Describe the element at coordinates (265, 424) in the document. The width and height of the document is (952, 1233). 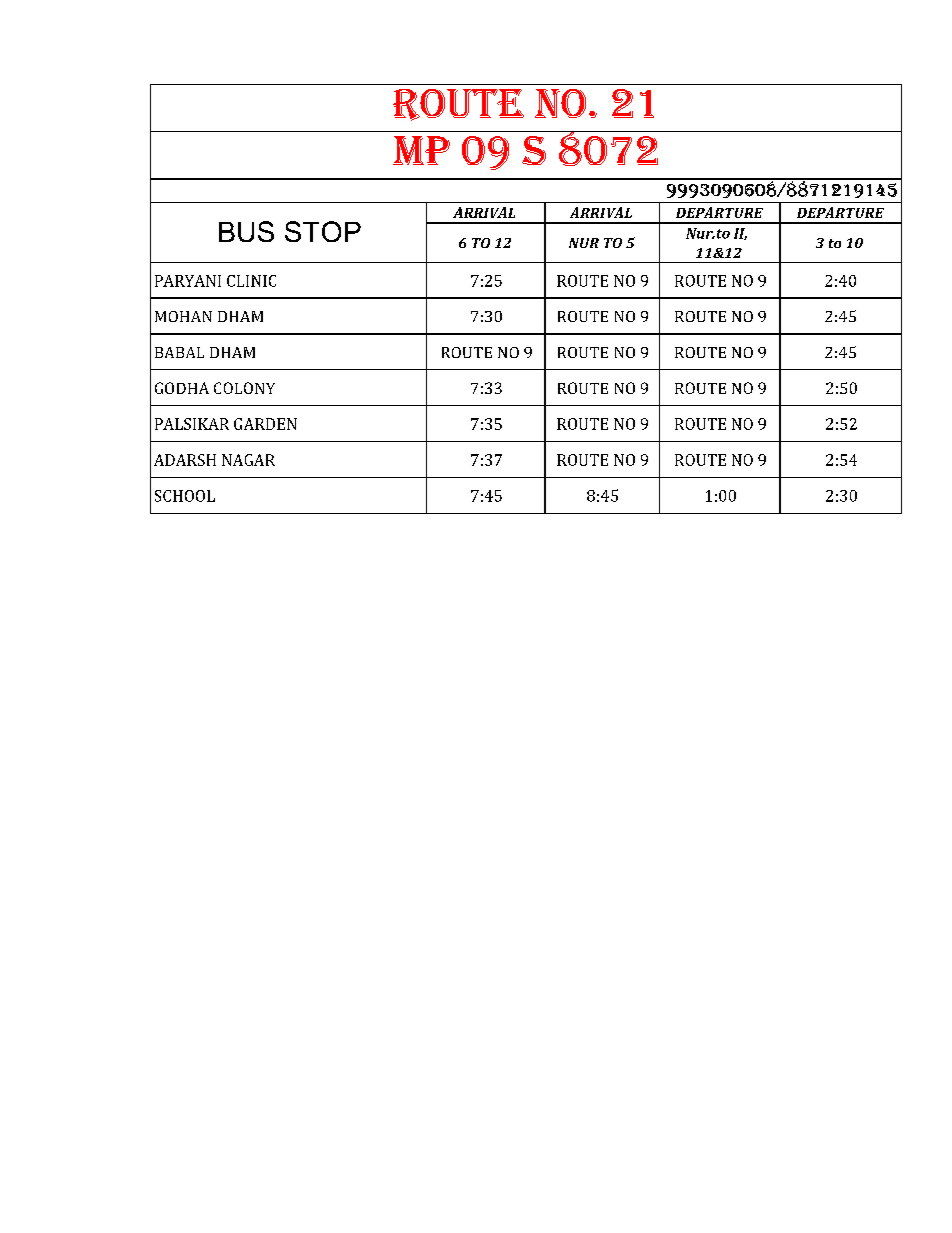
I see `GARDEN` at that location.
